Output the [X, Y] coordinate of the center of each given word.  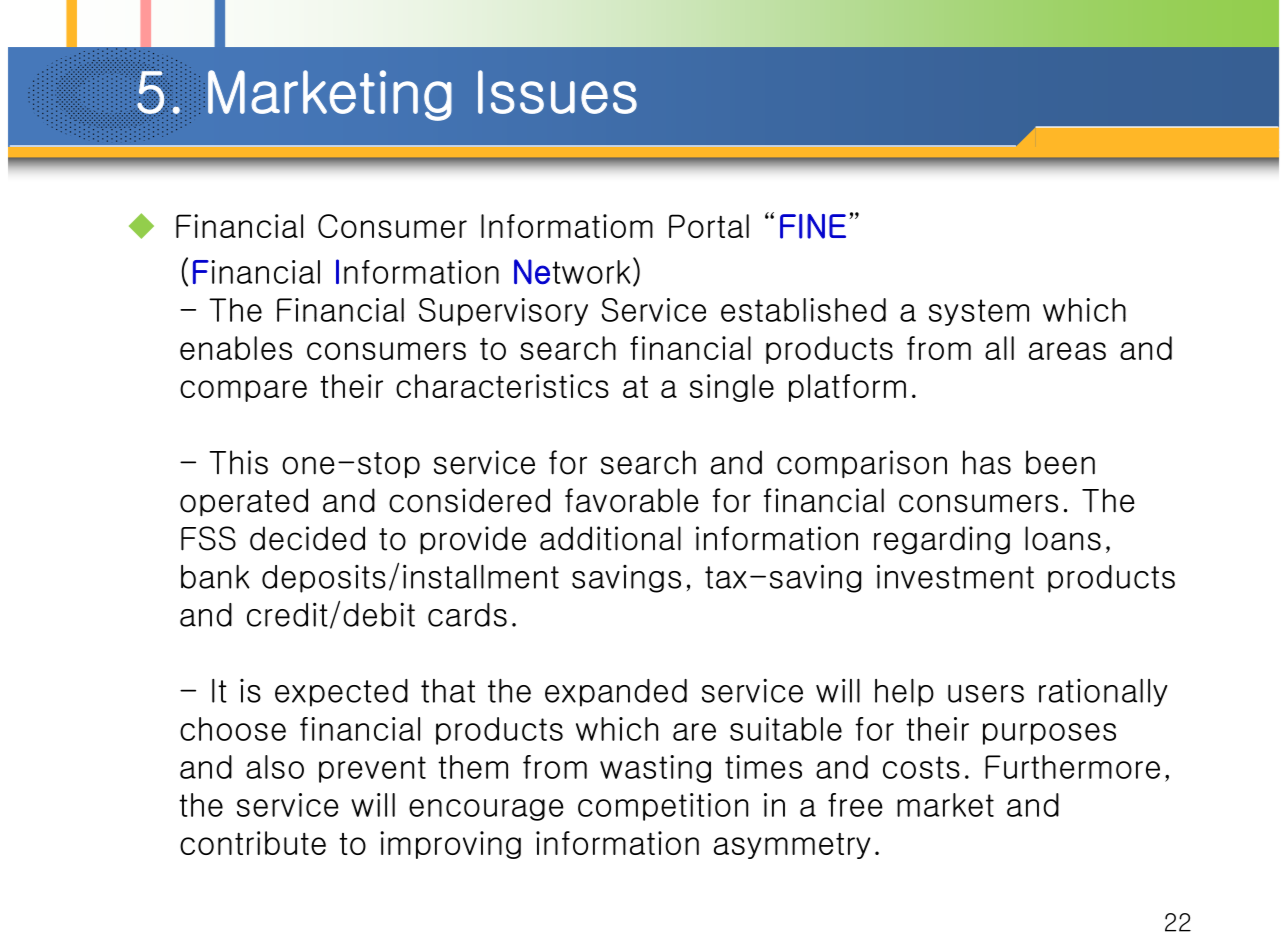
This [238, 462]
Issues [557, 92]
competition [663, 807]
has [987, 462]
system [979, 312]
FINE [813, 226]
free [855, 805]
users [986, 694]
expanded [616, 693]
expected [341, 693]
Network [572, 271]
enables [236, 348]
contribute [253, 843]
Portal [709, 226]
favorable [632, 500]
